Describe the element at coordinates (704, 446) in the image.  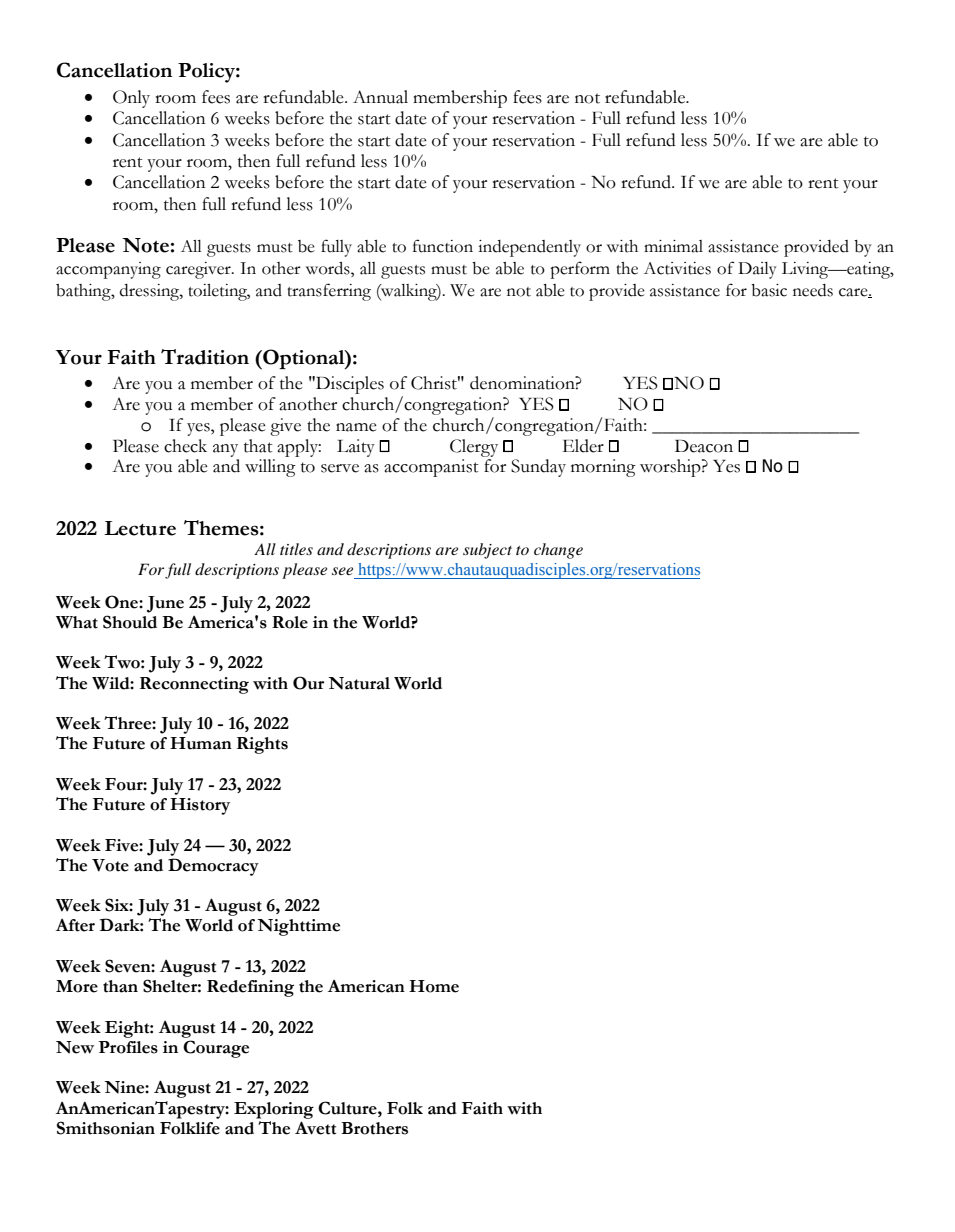
I see `Deacon` at that location.
